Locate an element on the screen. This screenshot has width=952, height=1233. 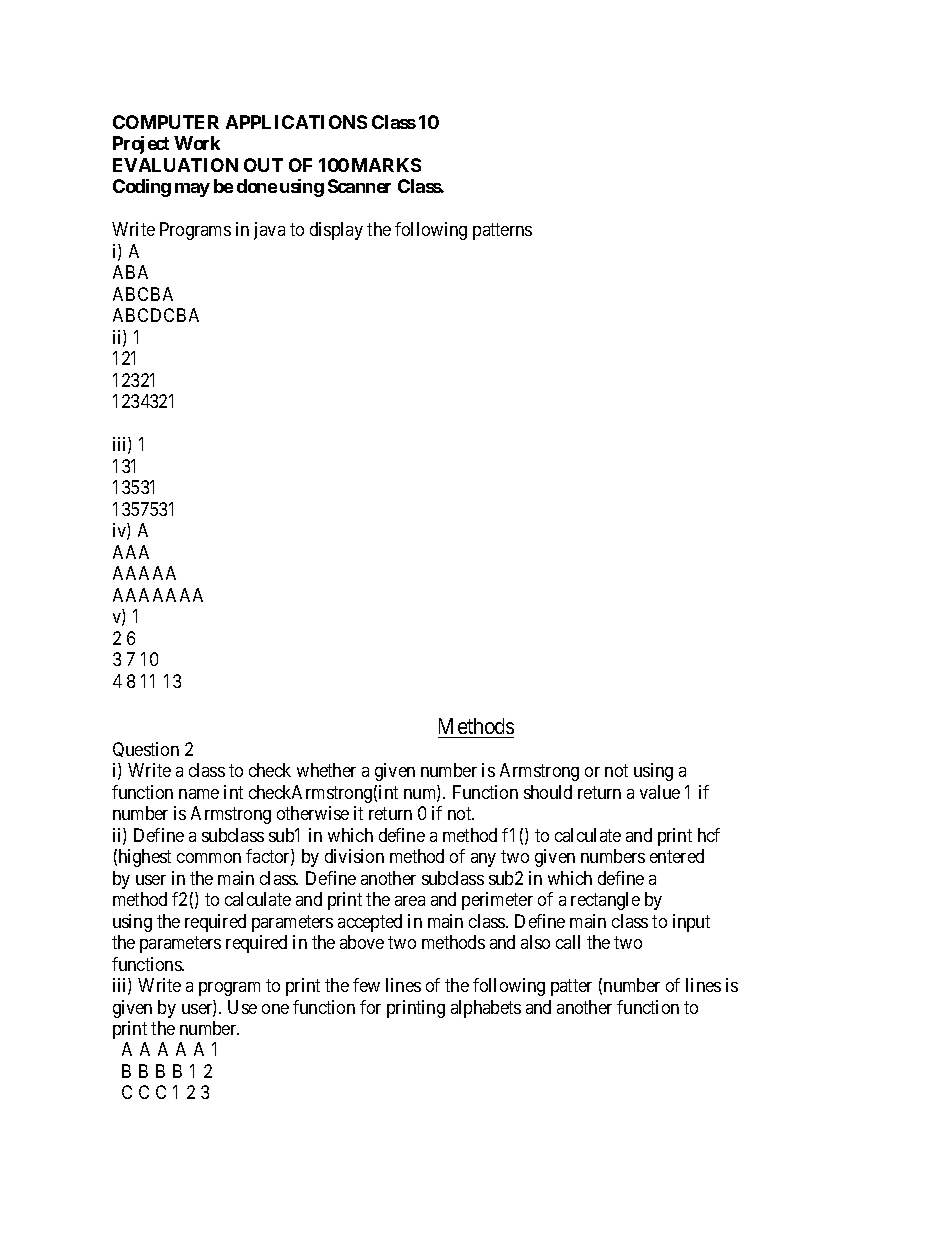
Scanner is located at coordinates (359, 186).
